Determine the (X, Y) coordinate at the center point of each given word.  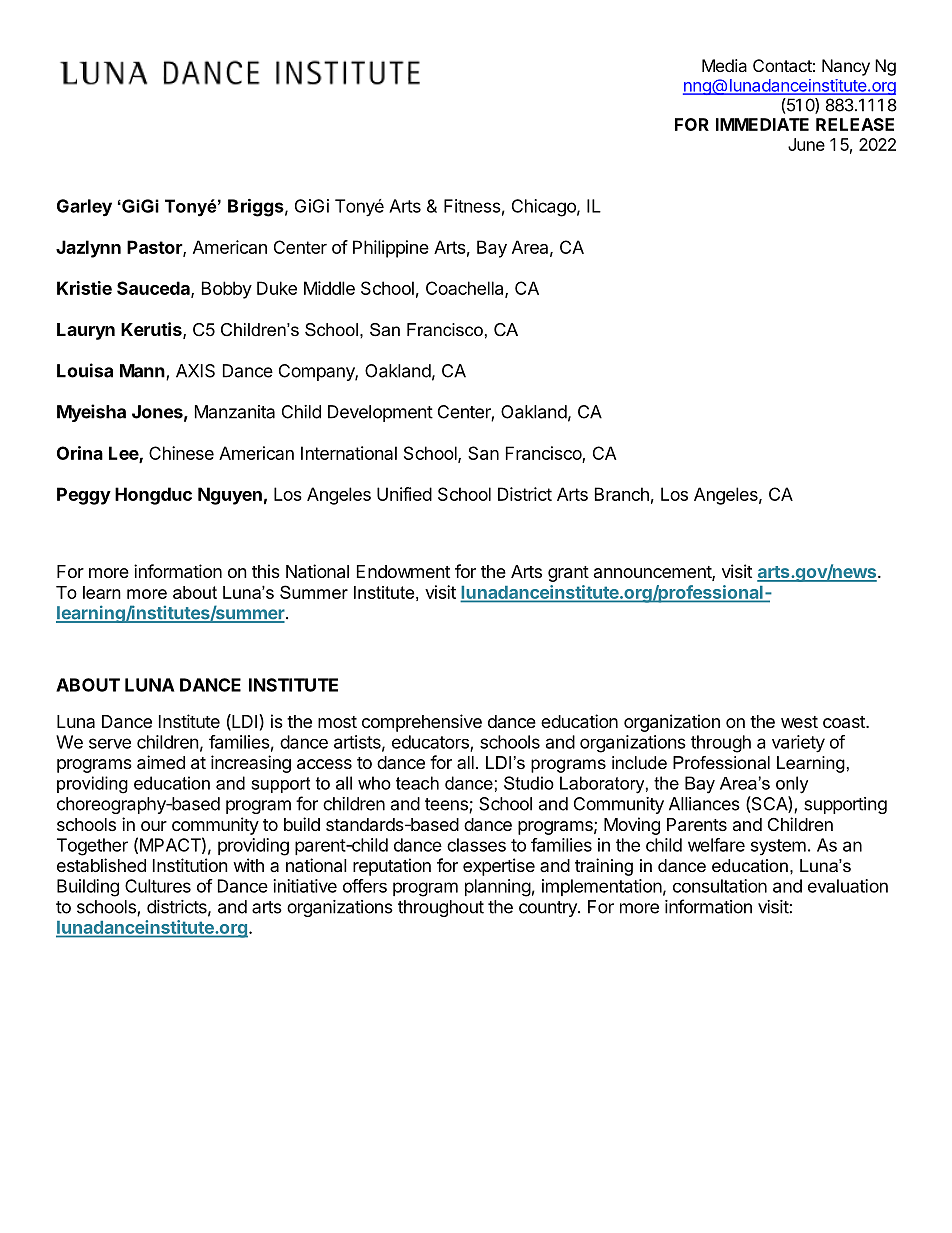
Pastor (155, 248)
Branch (622, 494)
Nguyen (230, 496)
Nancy (846, 67)
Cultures (158, 886)
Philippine (391, 249)
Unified (404, 494)
